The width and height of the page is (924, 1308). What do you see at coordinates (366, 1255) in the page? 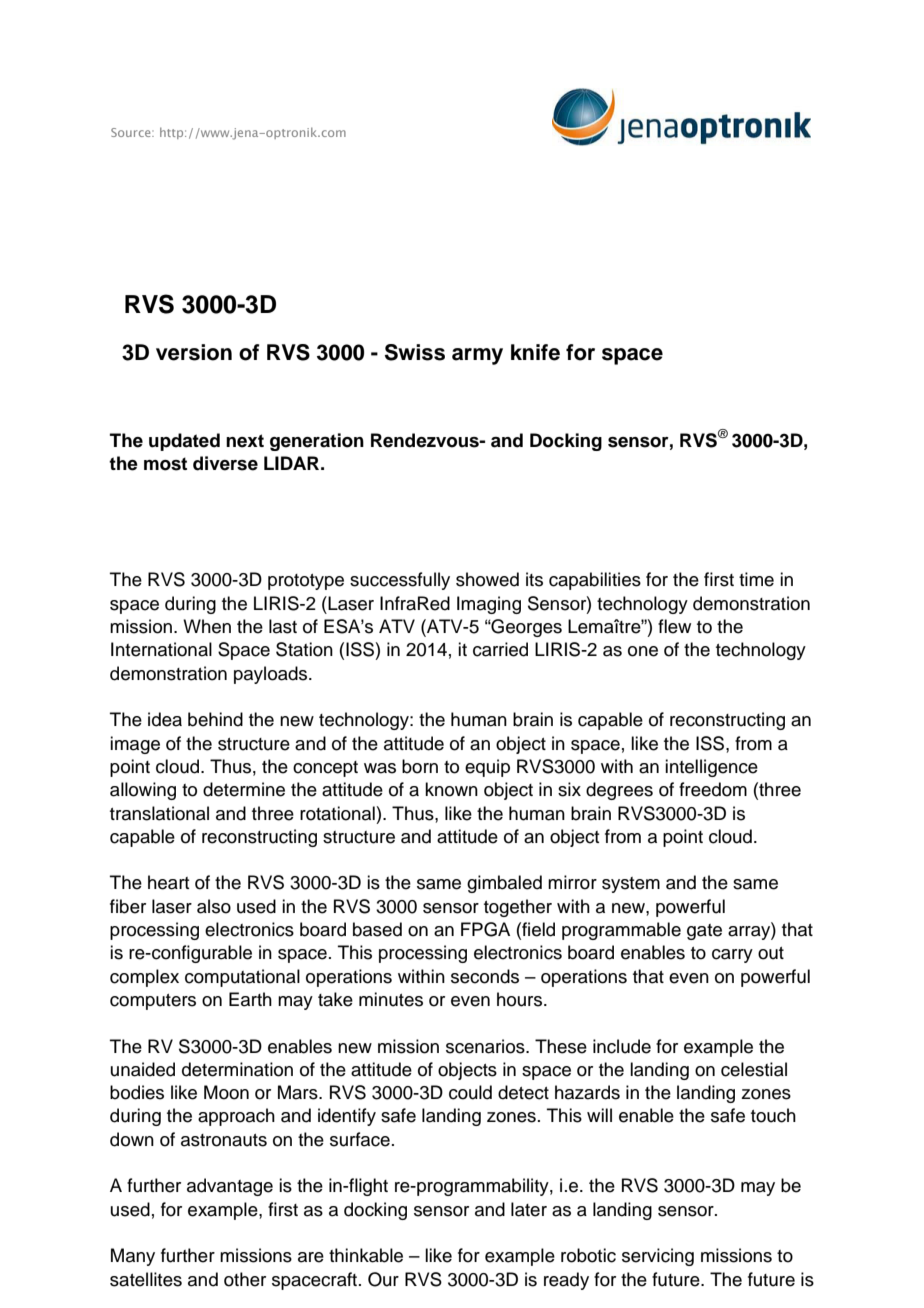
I see `thinkable` at bounding box center [366, 1255].
